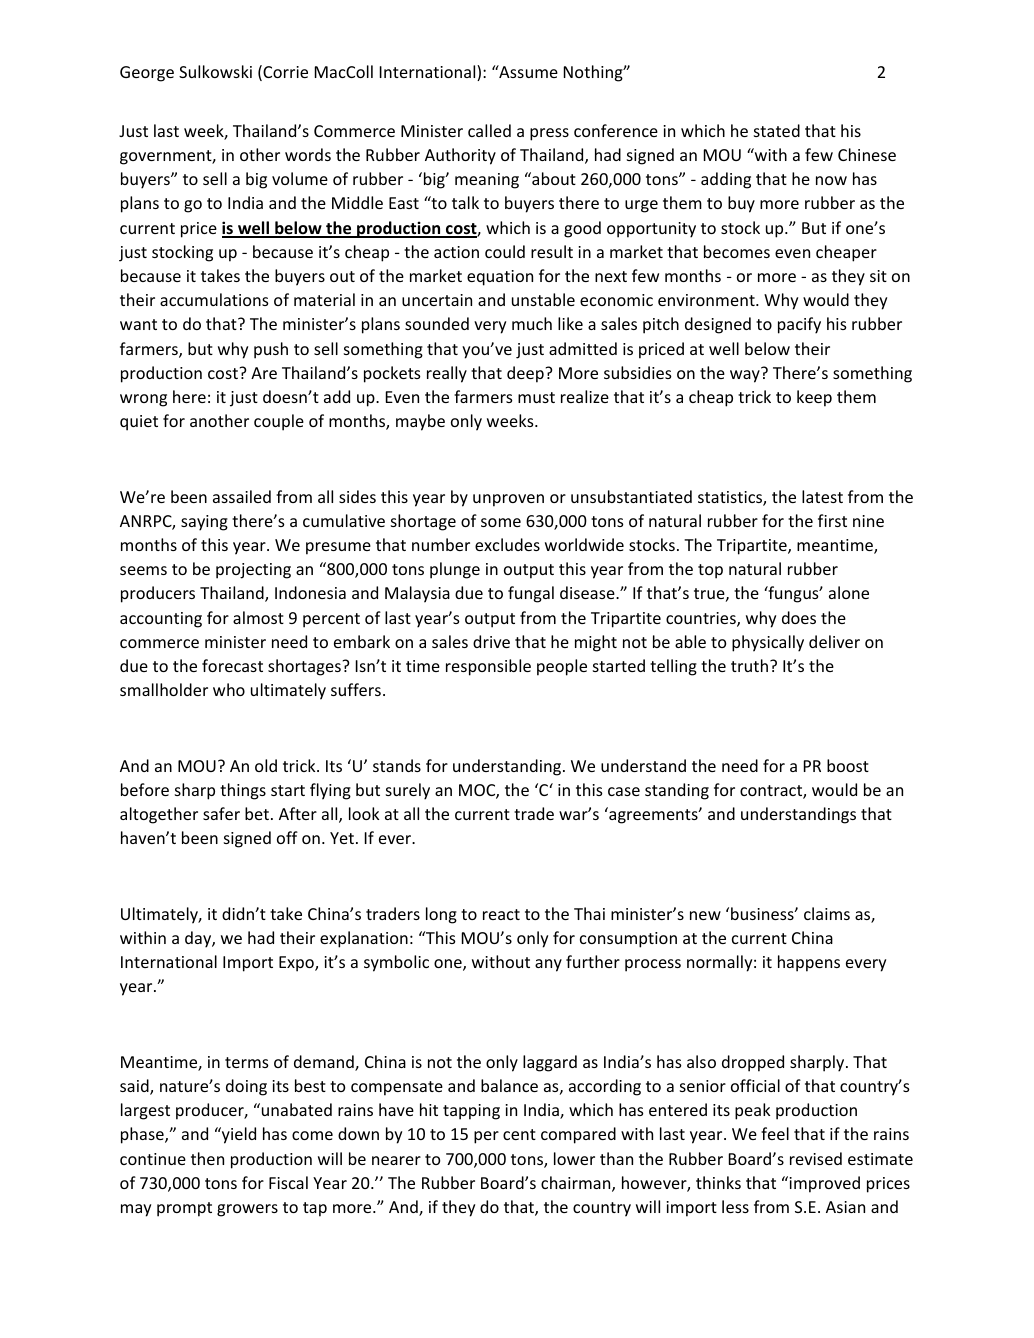 Image resolution: width=1034 pixels, height=1338 pixels. Describe the element at coordinates (147, 74) in the page. I see `George` at that location.
